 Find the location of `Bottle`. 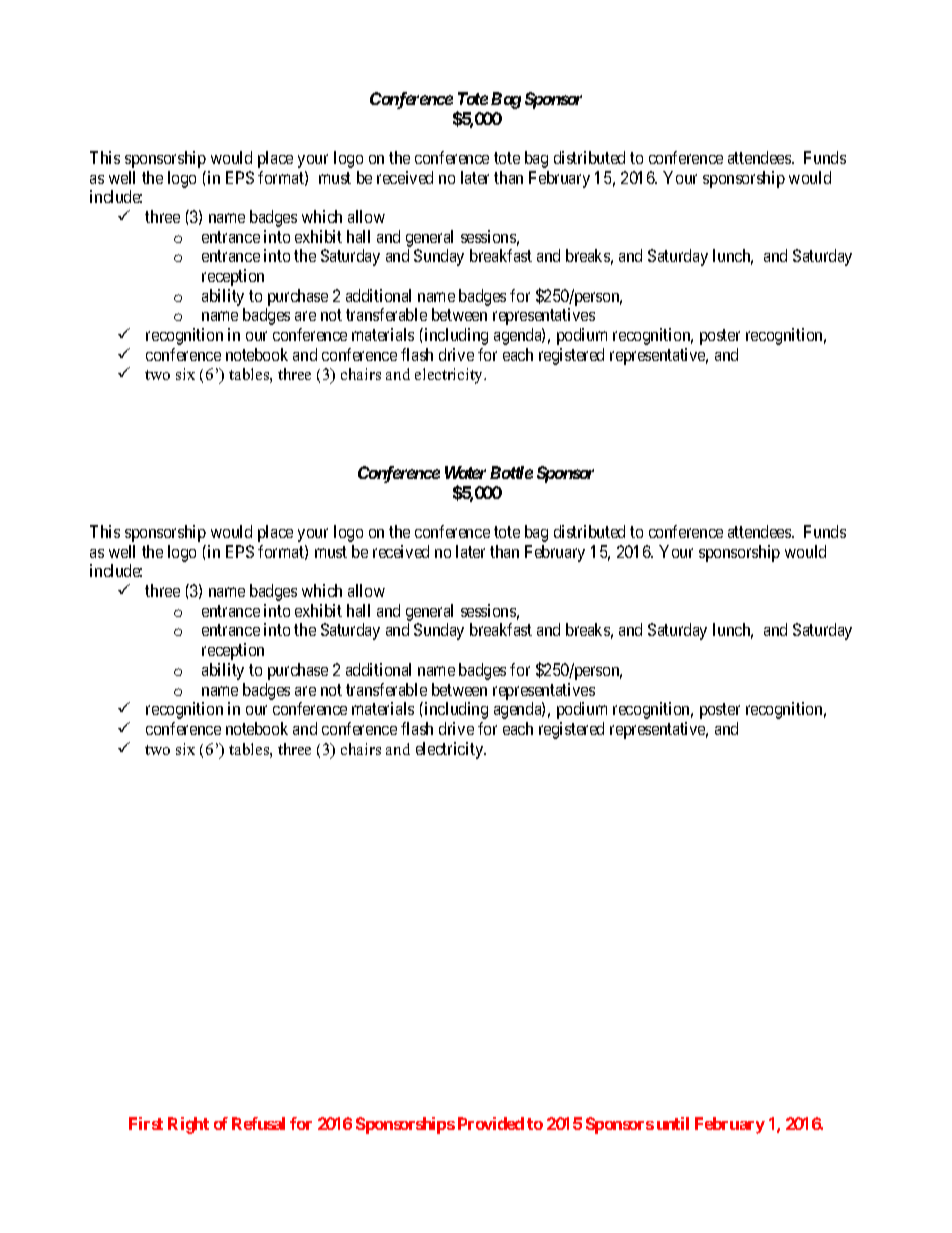

Bottle is located at coordinates (511, 472).
